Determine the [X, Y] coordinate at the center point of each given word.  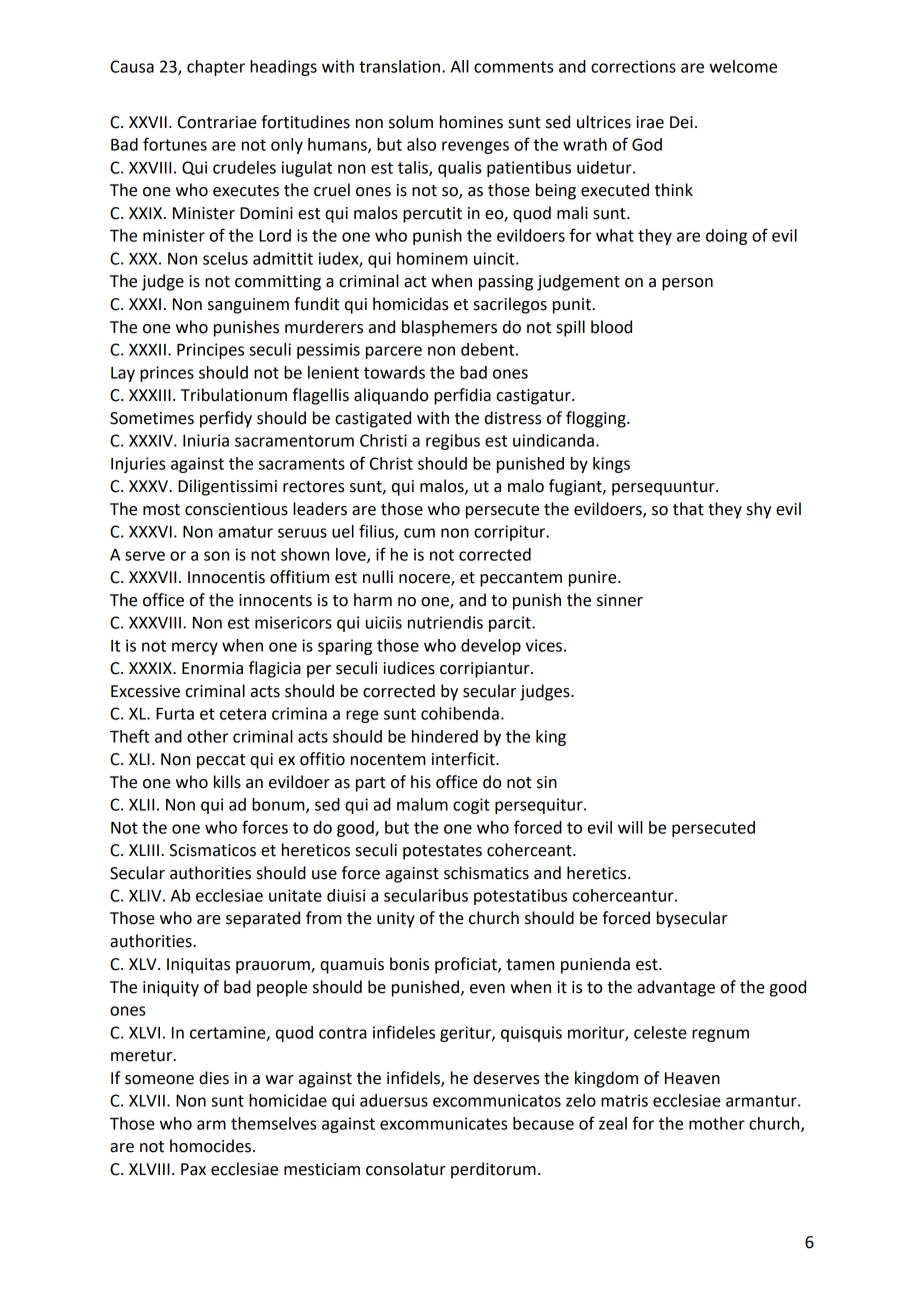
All [460, 66]
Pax [193, 1169]
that [688, 509]
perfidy [226, 419]
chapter [216, 68]
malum [422, 804]
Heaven [692, 1078]
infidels [414, 1078]
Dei [681, 122]
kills [227, 782]
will [630, 827]
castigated [373, 419]
